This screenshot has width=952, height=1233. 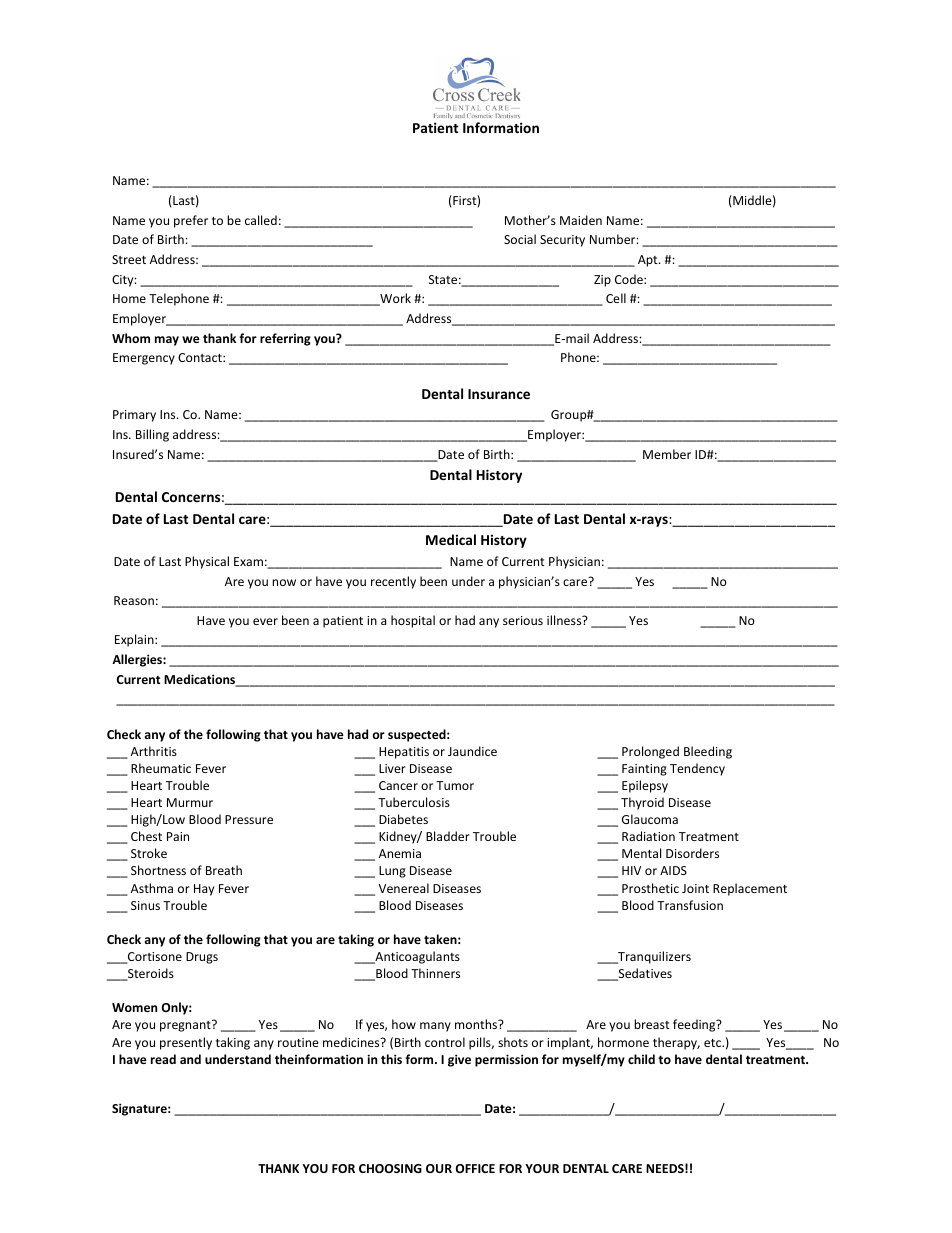 I want to click on Transfusion, so click(x=690, y=905).
